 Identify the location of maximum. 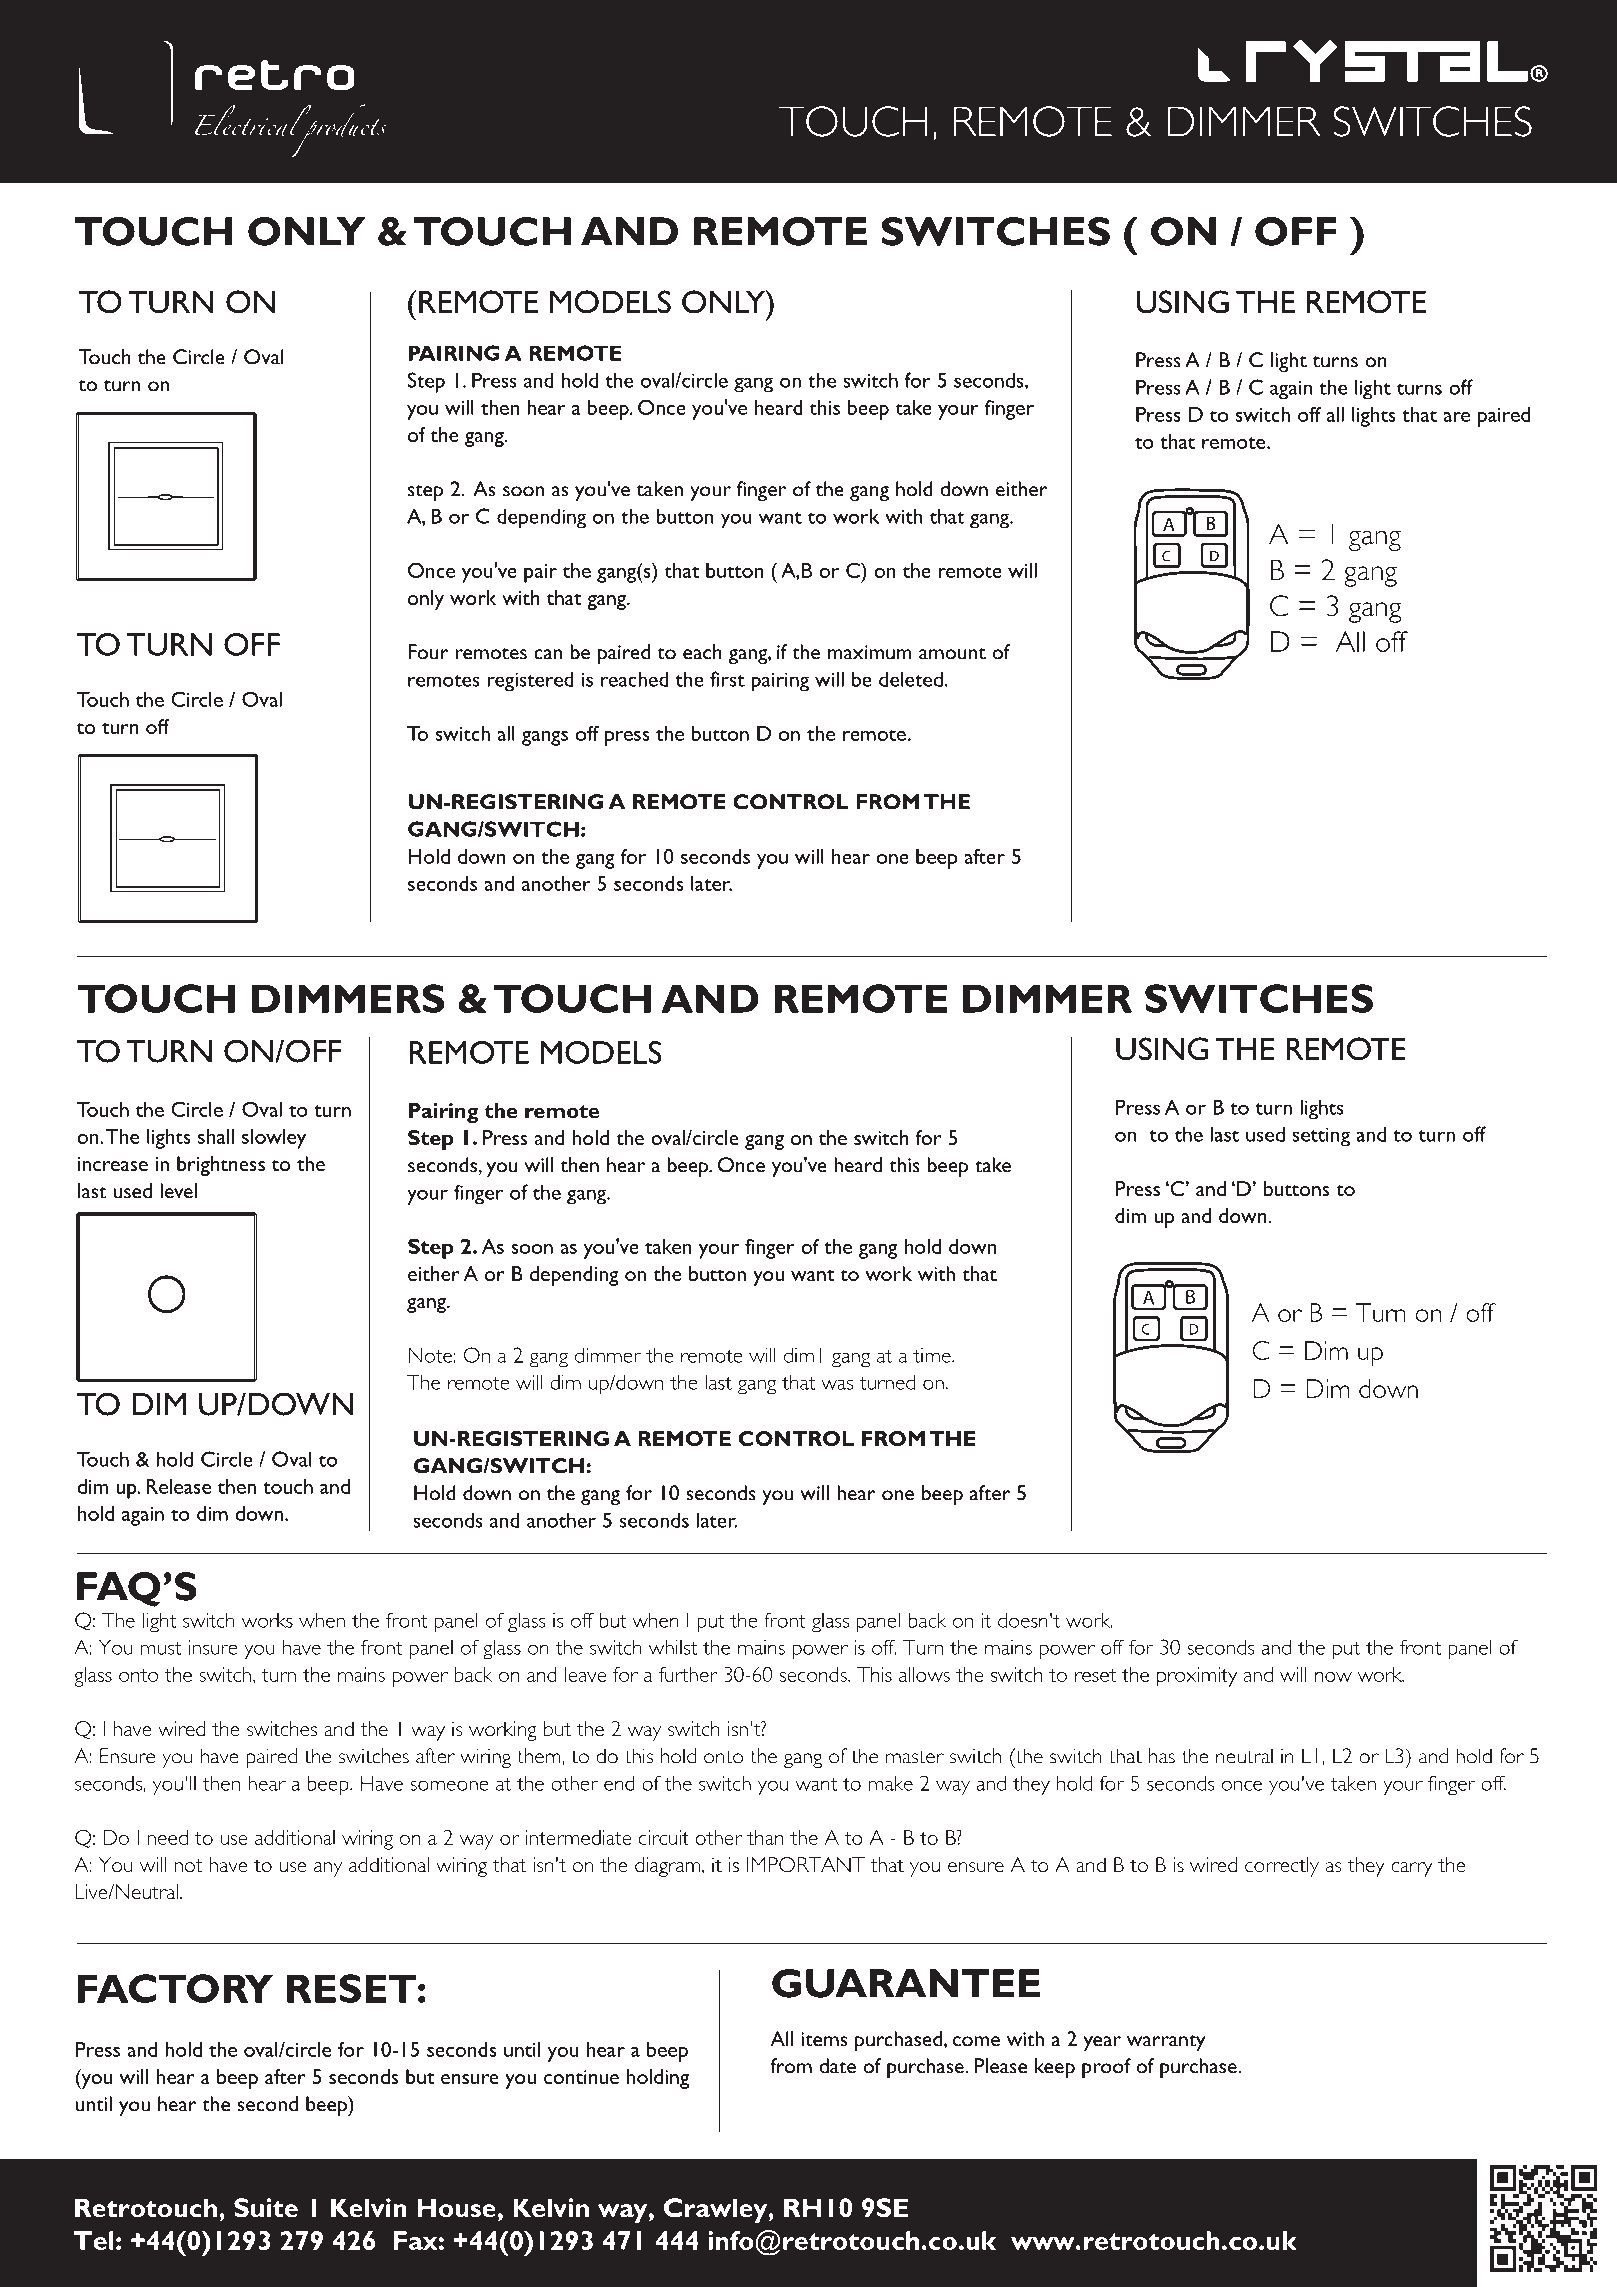
(870, 652).
